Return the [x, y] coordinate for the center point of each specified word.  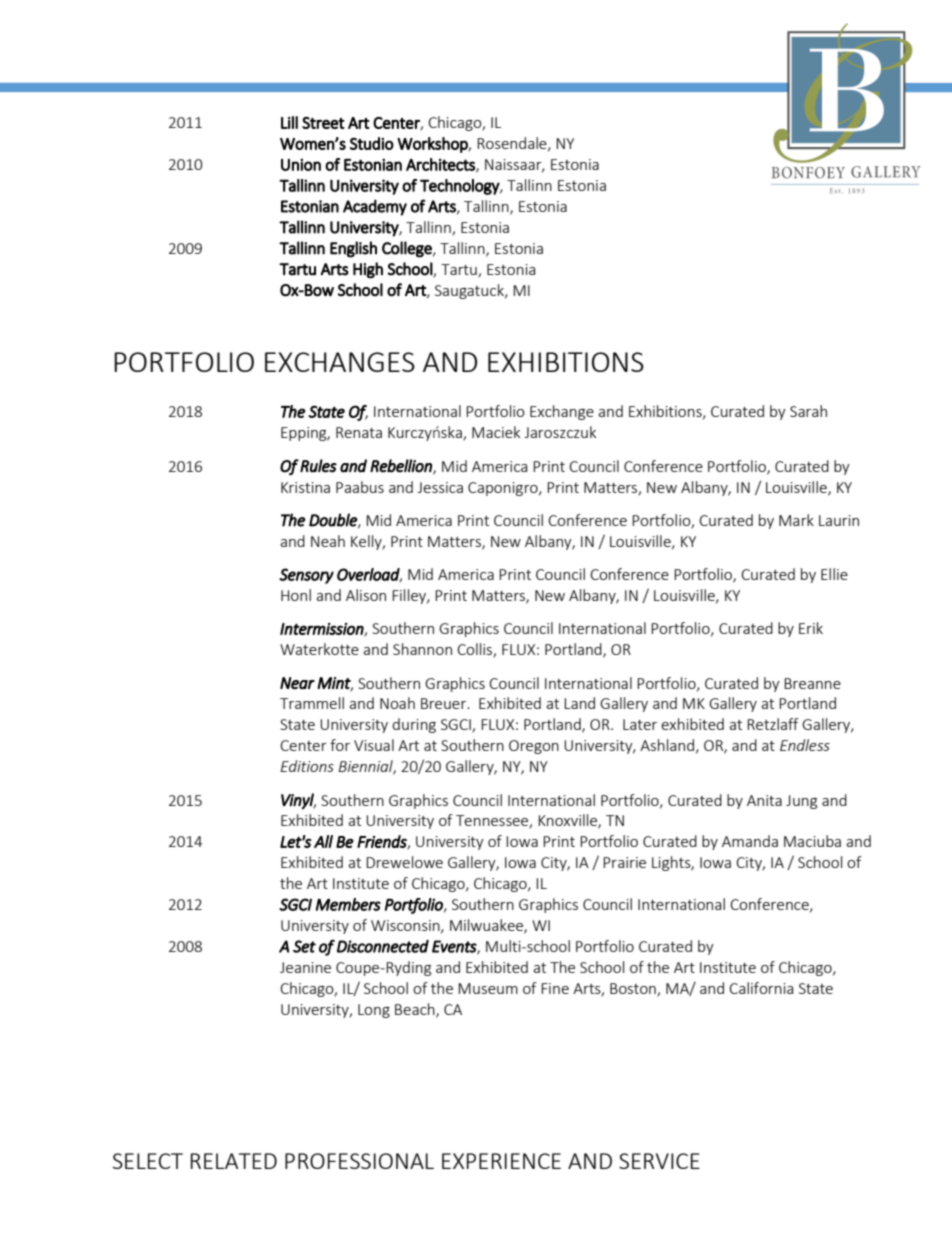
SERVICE [659, 1161]
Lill [289, 122]
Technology [460, 187]
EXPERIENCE [501, 1161]
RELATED [234, 1161]
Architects [441, 165]
